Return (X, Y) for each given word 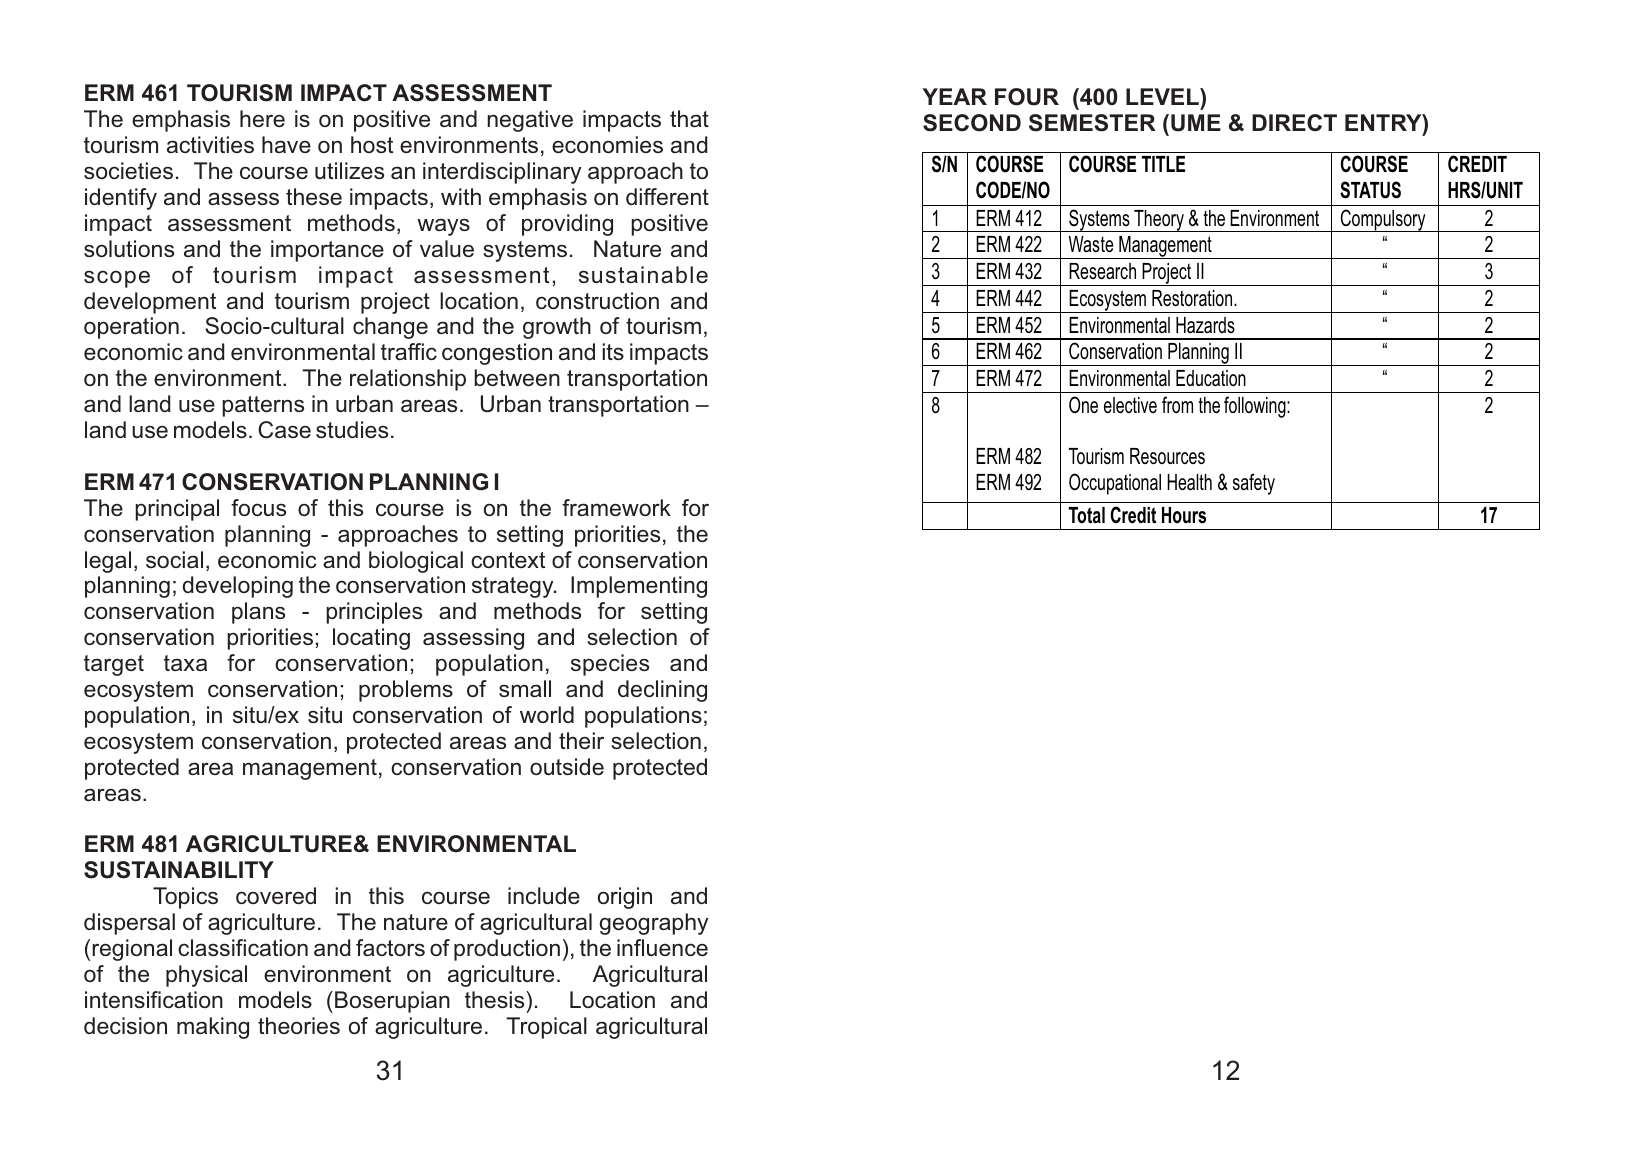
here (262, 118)
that (689, 118)
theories (299, 1025)
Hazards (1205, 325)
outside (567, 766)
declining (662, 691)
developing (238, 587)
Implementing (639, 587)
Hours (1184, 515)
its (613, 351)
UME (1196, 123)
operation (131, 328)
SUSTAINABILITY (179, 870)
